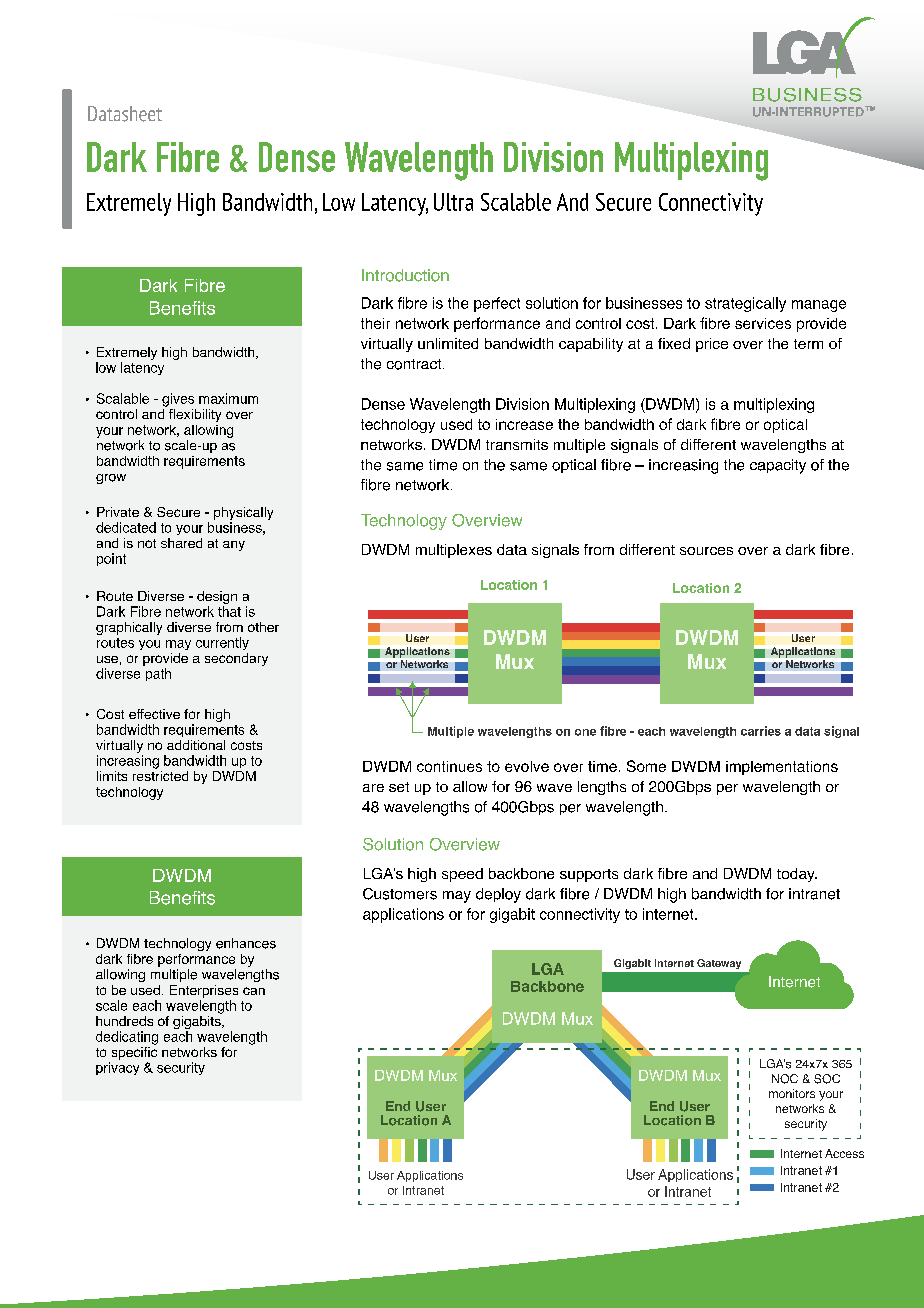 This screenshot has height=1308, width=924. I want to click on continues, so click(449, 766).
